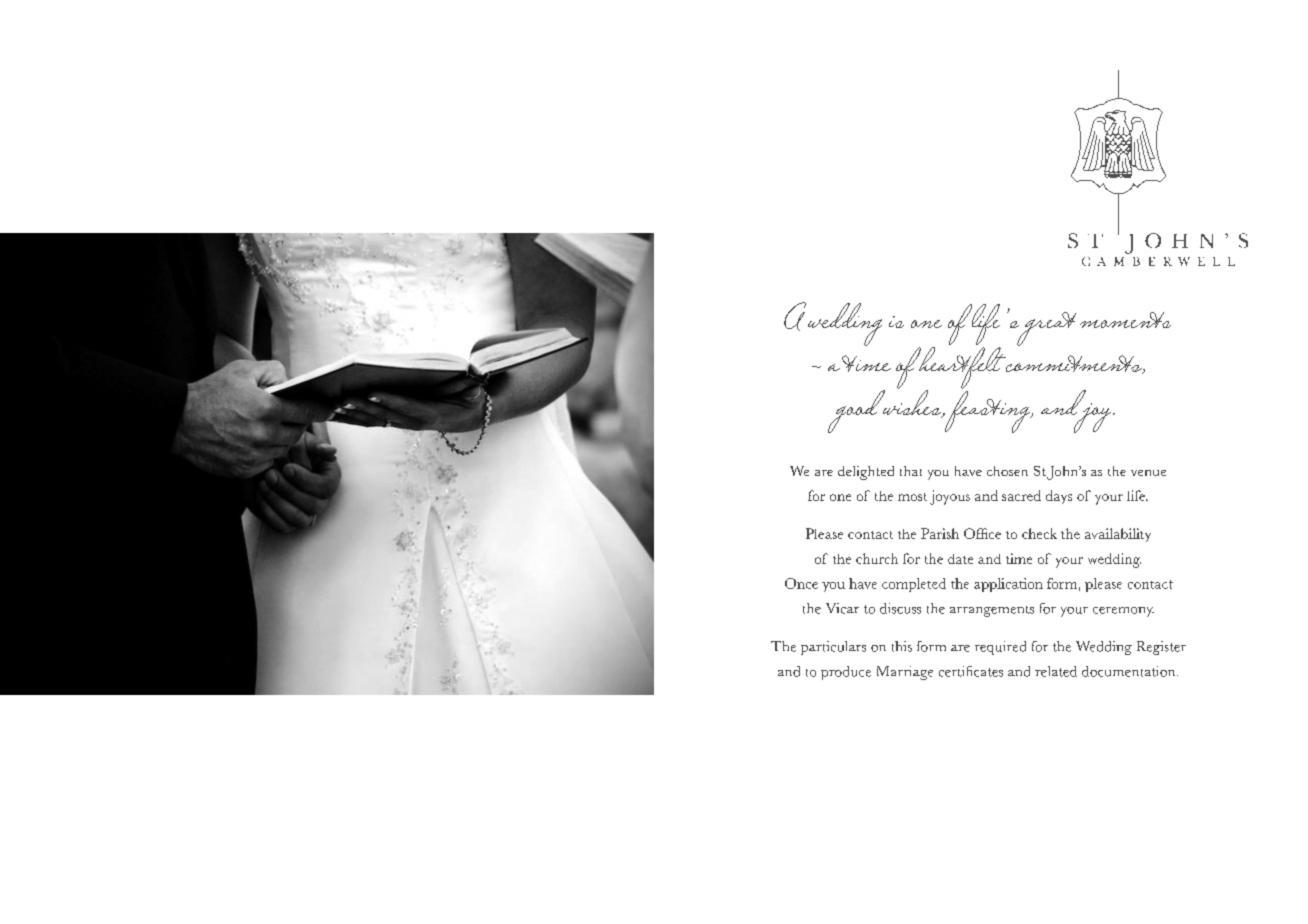  What do you see at coordinates (866, 473) in the image?
I see `delighted` at bounding box center [866, 473].
